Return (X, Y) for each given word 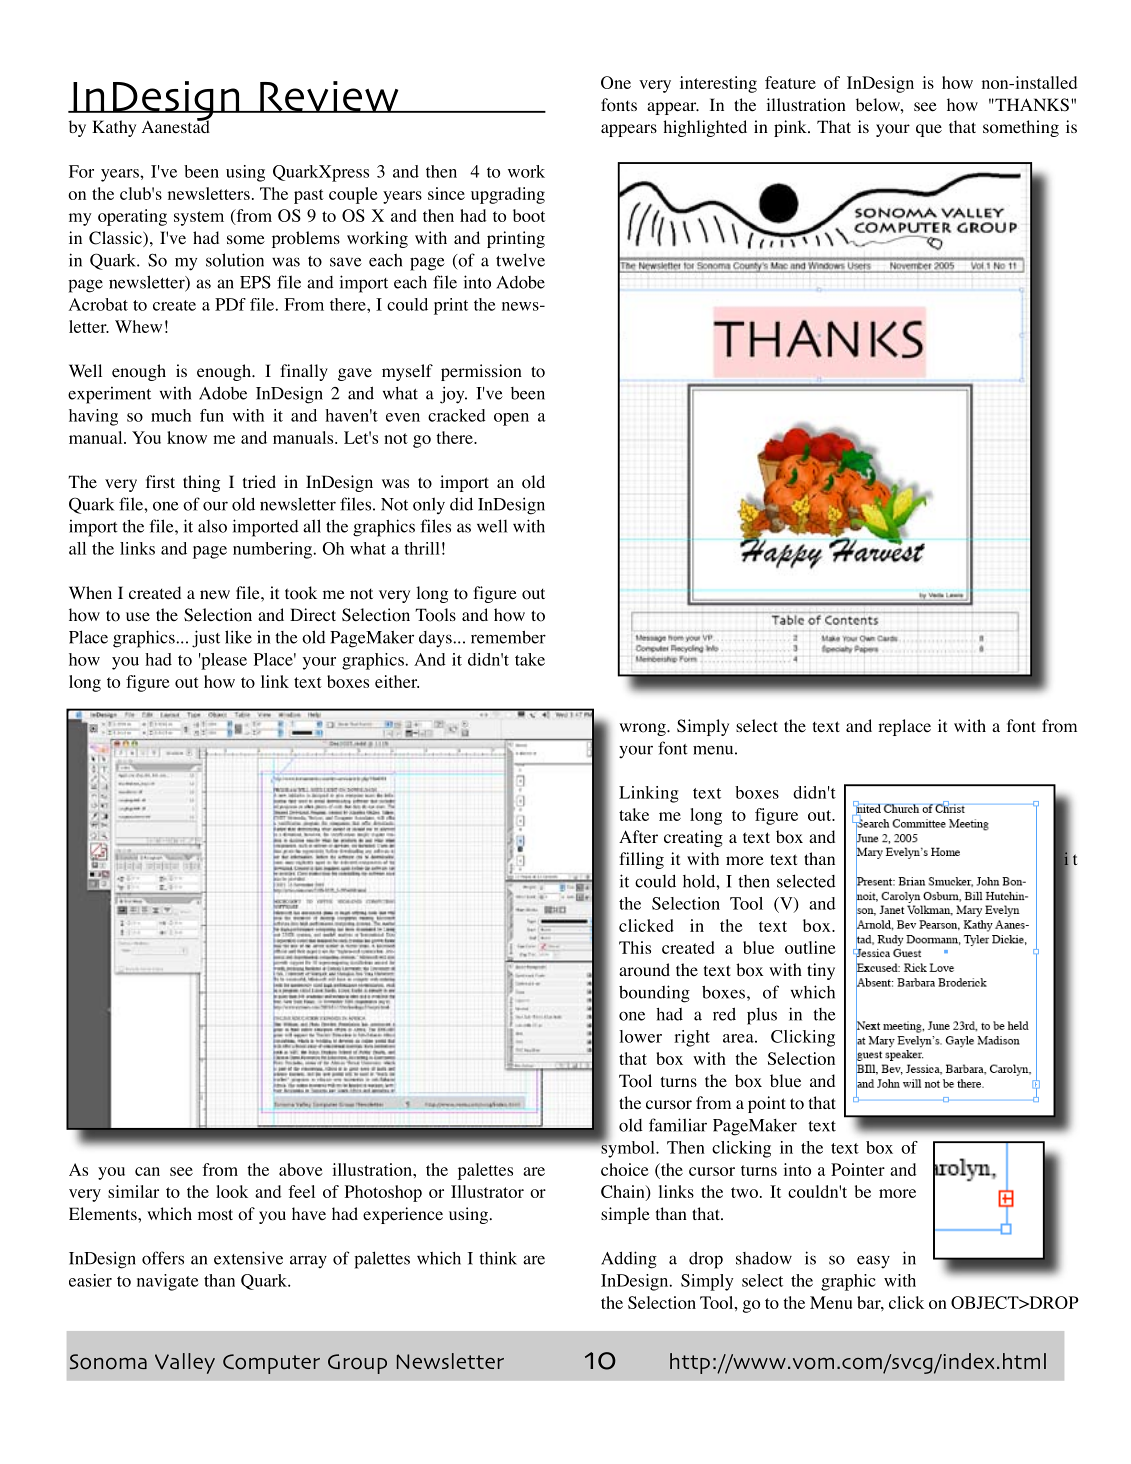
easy (873, 1261)
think (498, 1258)
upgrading (508, 195)
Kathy (114, 128)
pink (791, 128)
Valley (185, 1363)
